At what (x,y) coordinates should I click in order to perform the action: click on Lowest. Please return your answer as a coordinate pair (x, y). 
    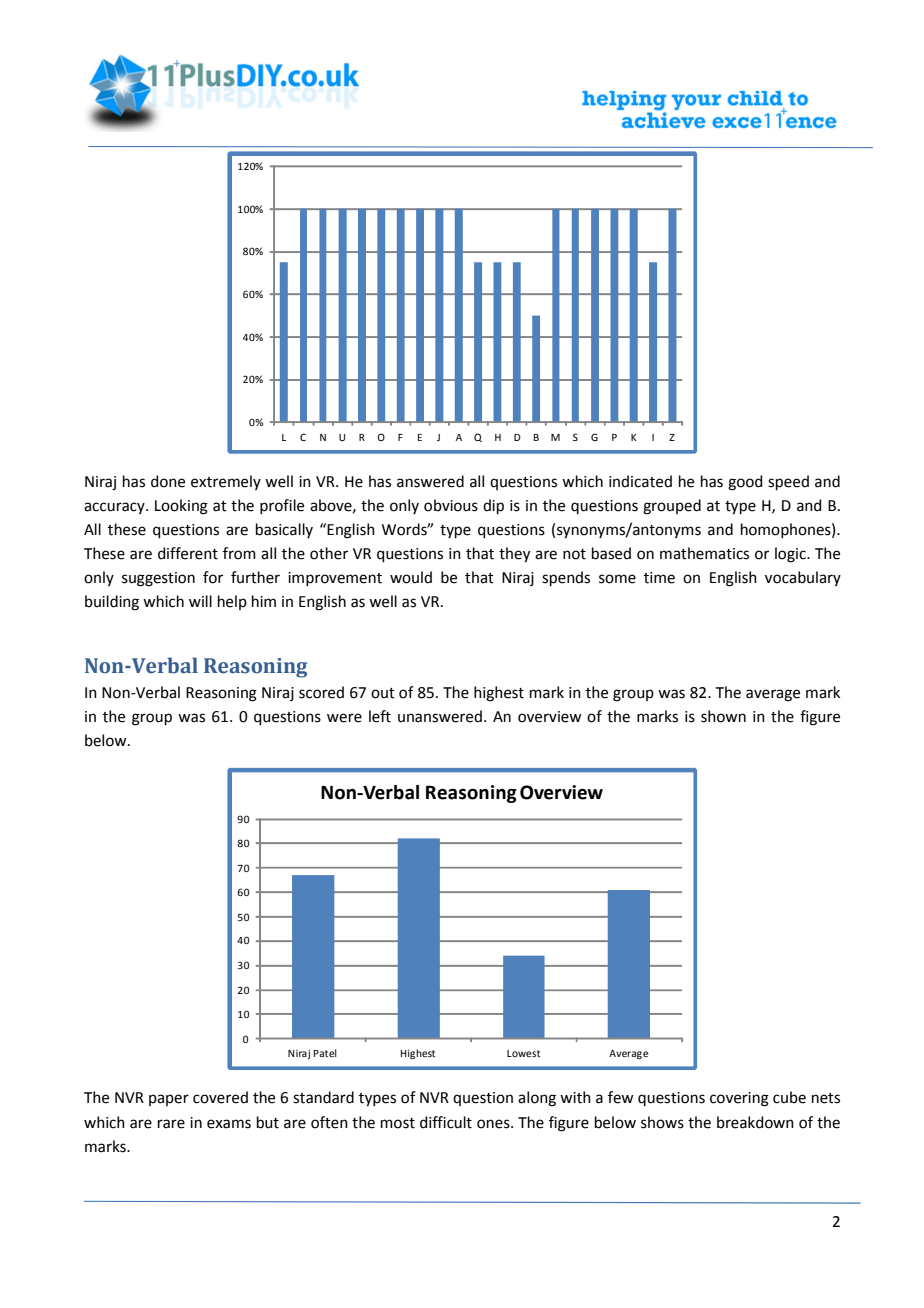
    Looking at the image, I should click on (523, 1053).
